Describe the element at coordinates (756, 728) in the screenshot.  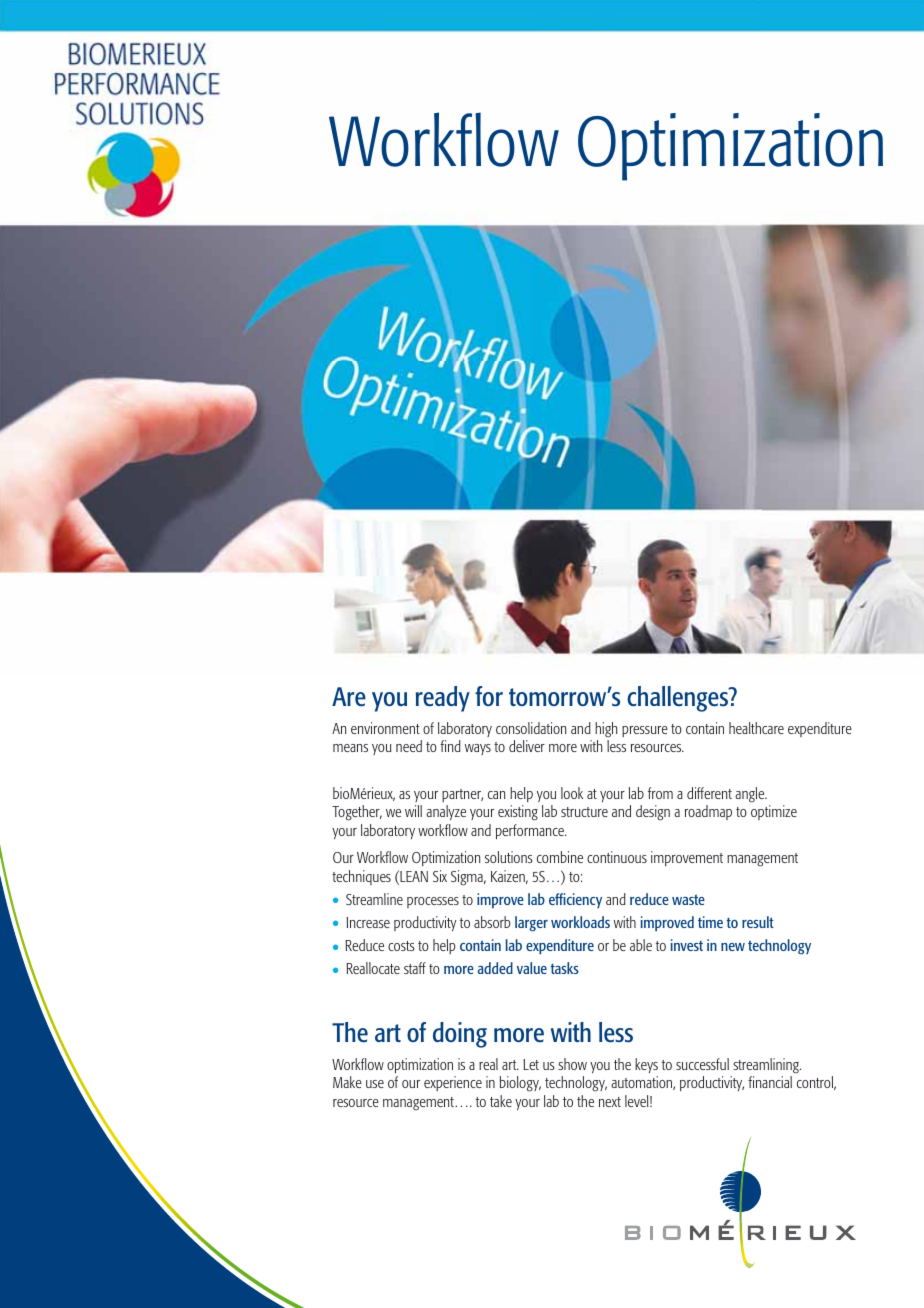
I see `healthcare` at that location.
